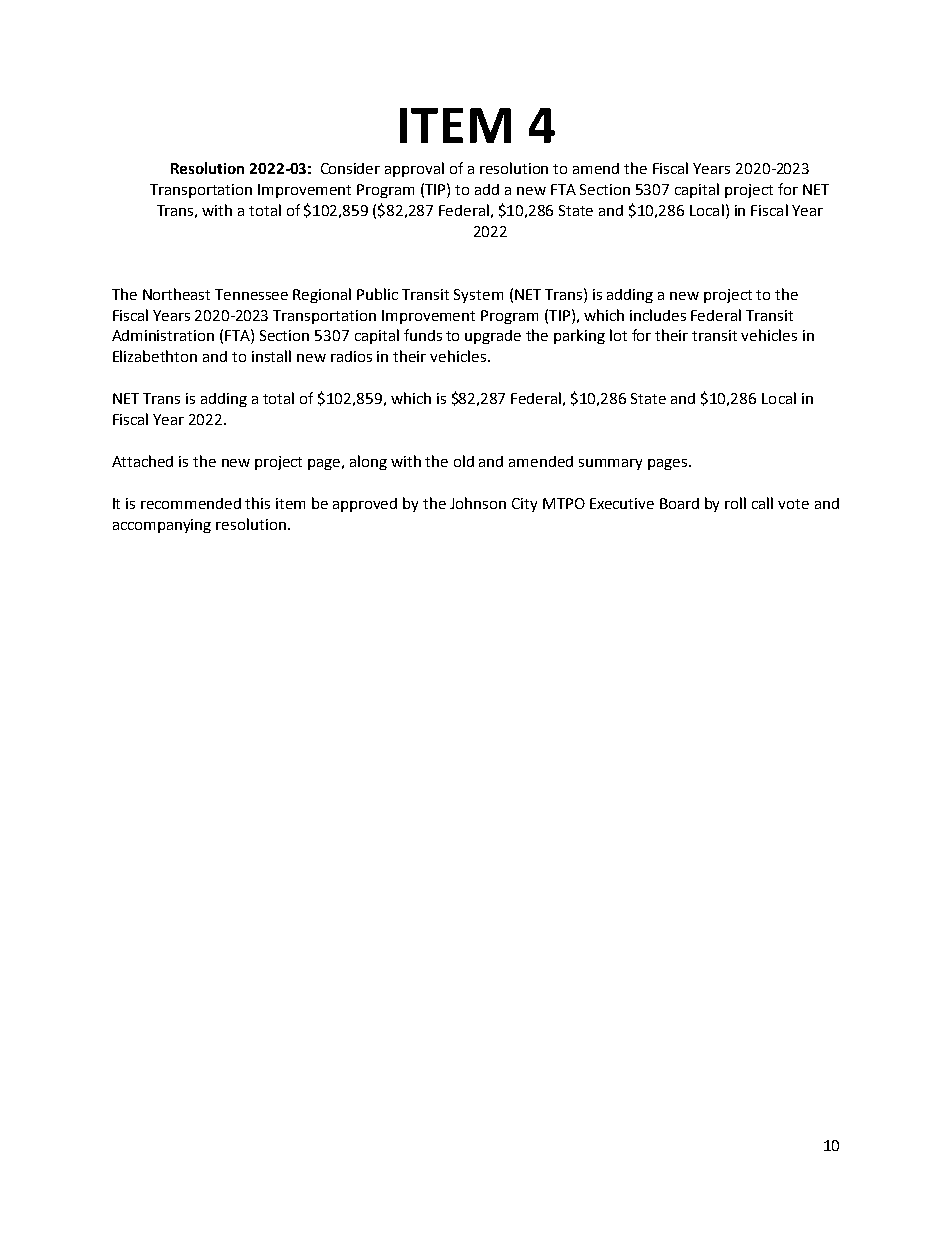 The height and width of the page is (1233, 952). Describe the element at coordinates (350, 168) in the page. I see `Consider` at that location.
